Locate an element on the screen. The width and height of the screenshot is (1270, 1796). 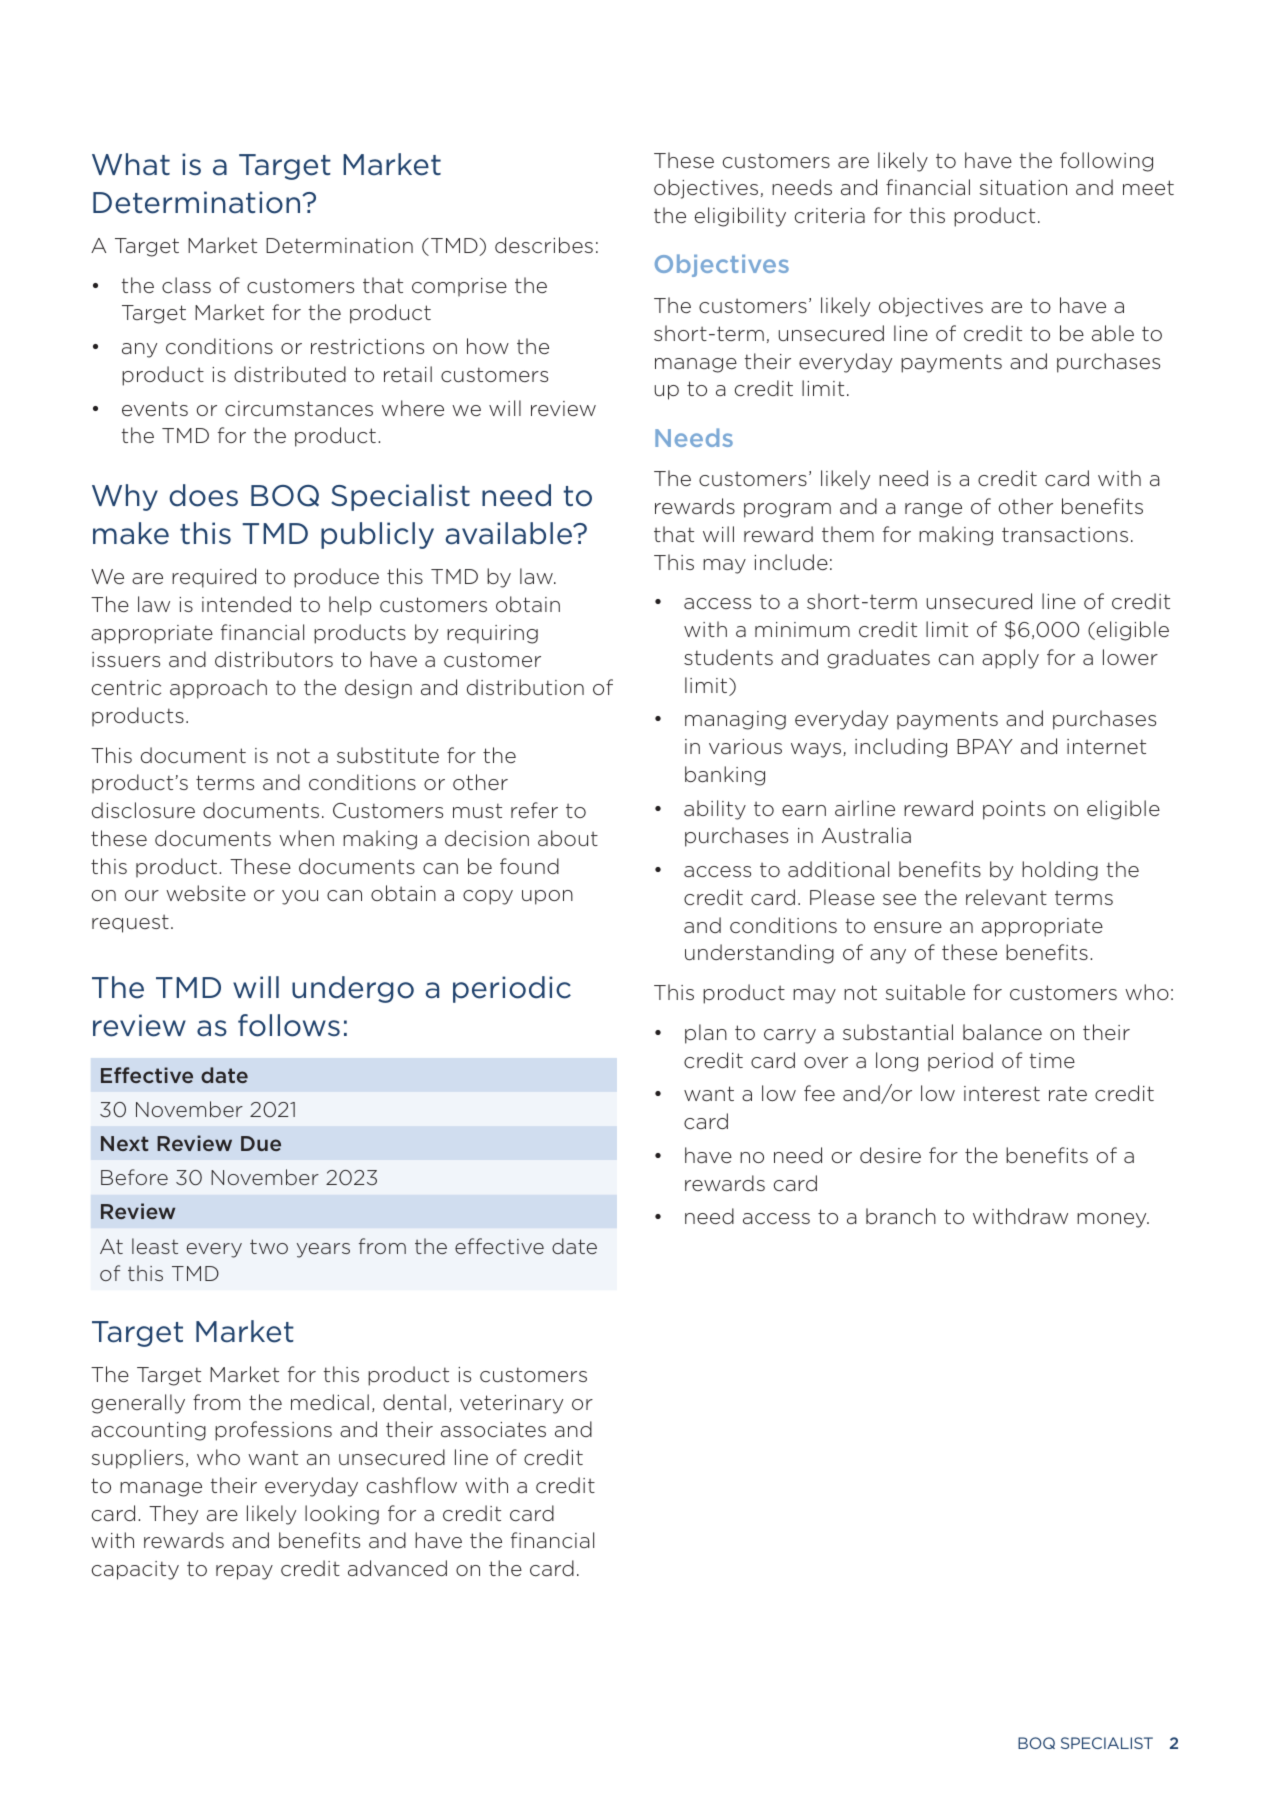
money is located at coordinates (1113, 1220).
